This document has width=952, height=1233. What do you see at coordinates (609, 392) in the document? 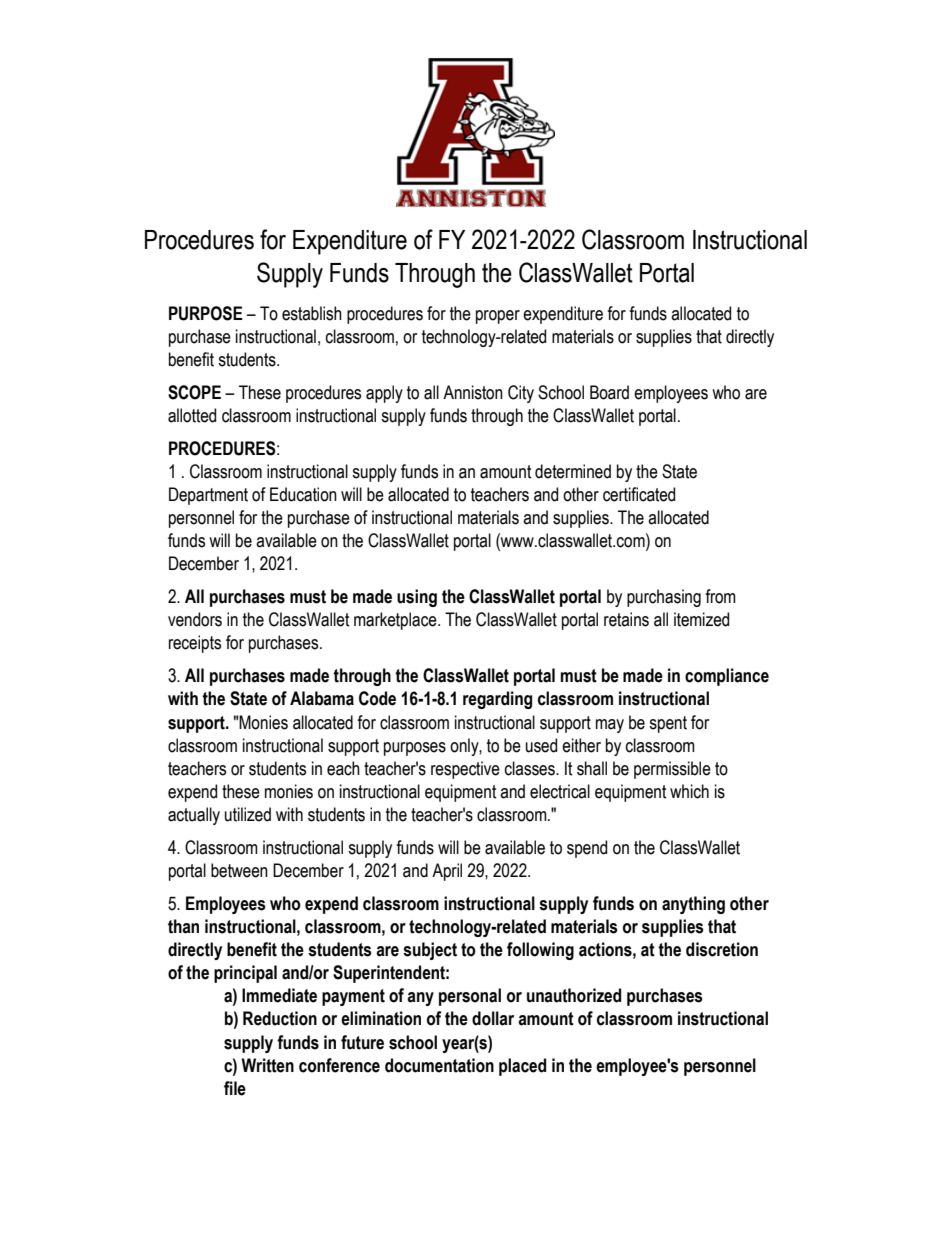
I see `Board` at bounding box center [609, 392].
